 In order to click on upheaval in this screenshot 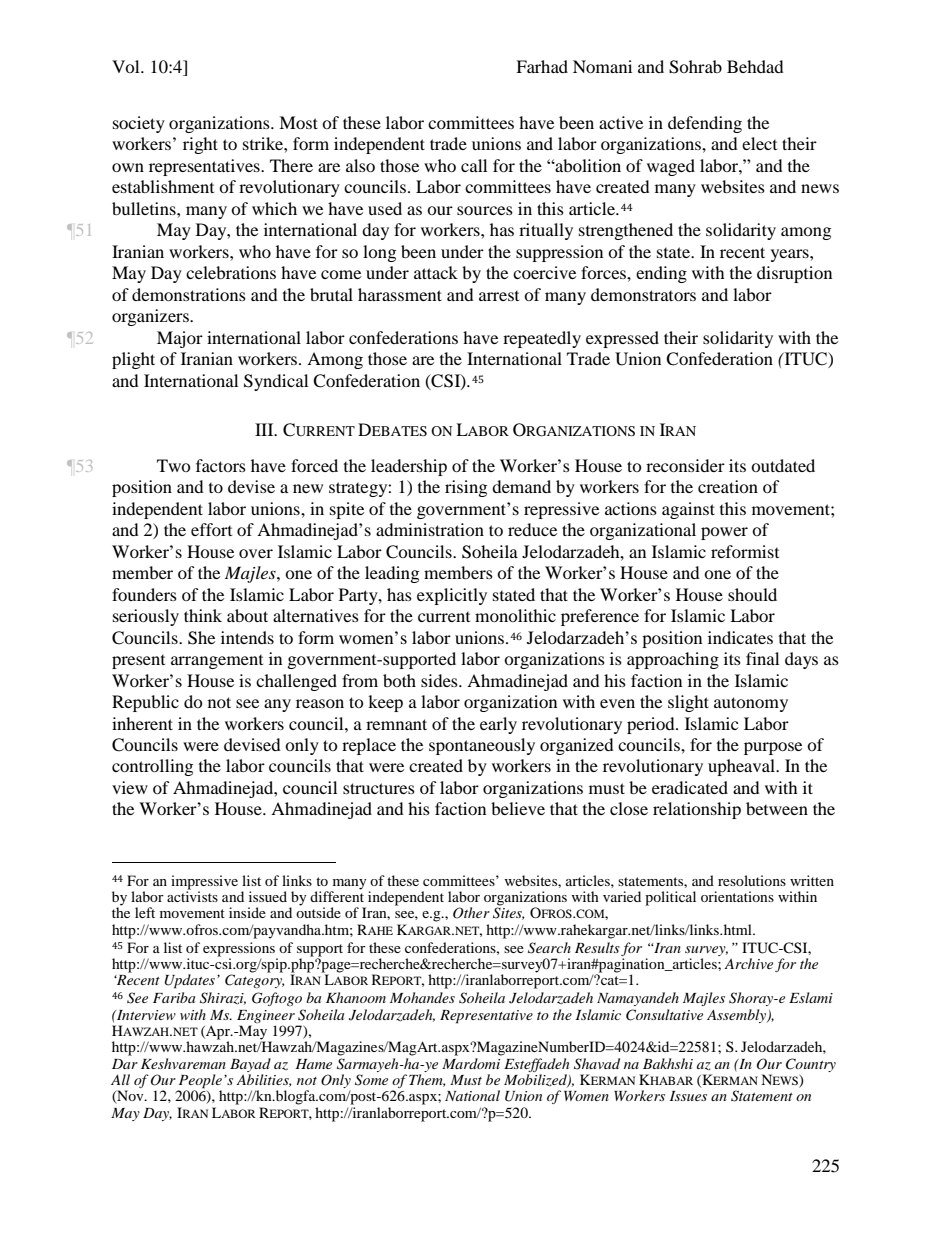, I will do `click(742, 767)`.
